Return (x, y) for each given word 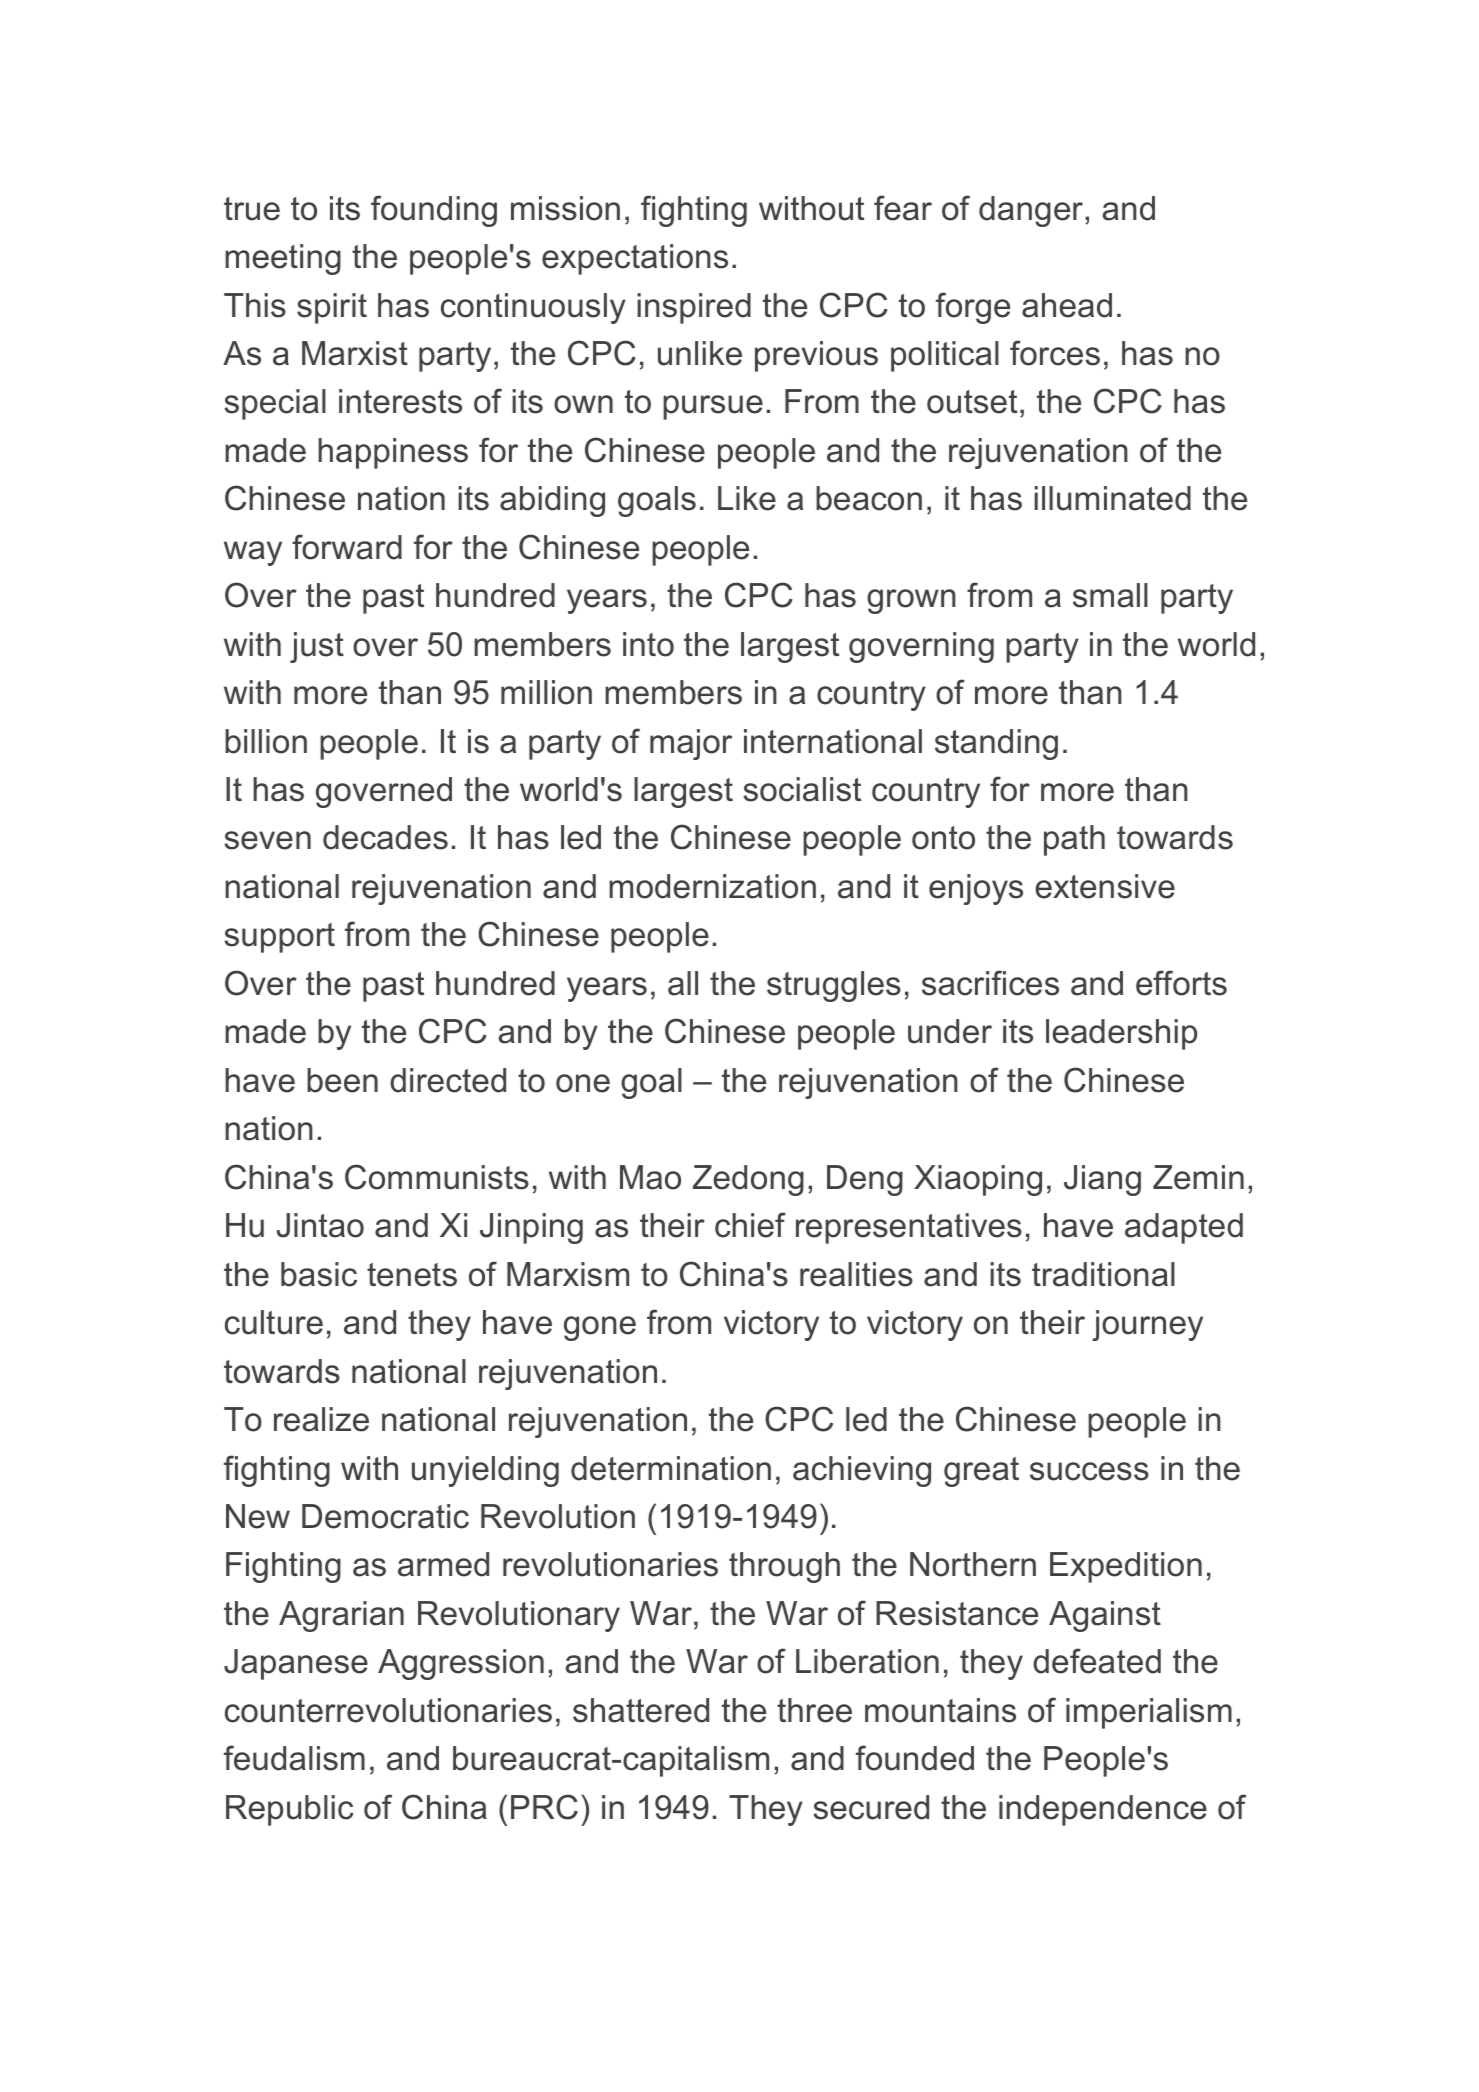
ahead (1067, 305)
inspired (694, 308)
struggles (834, 986)
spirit (332, 308)
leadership (1121, 1034)
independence (1103, 1810)
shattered (641, 1710)
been (342, 1080)
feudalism (294, 1758)
